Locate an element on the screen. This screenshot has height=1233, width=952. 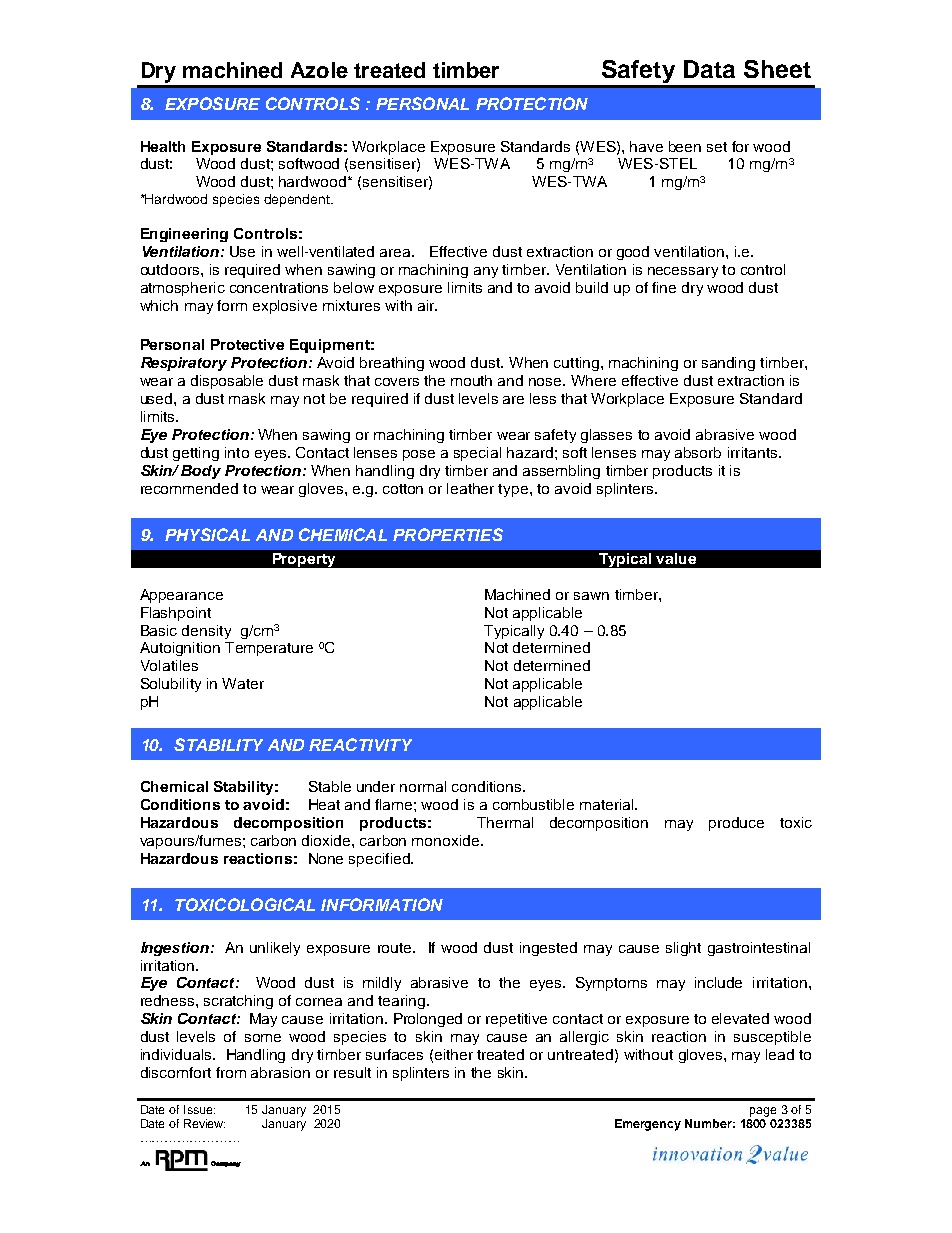
Health is located at coordinates (163, 146).
